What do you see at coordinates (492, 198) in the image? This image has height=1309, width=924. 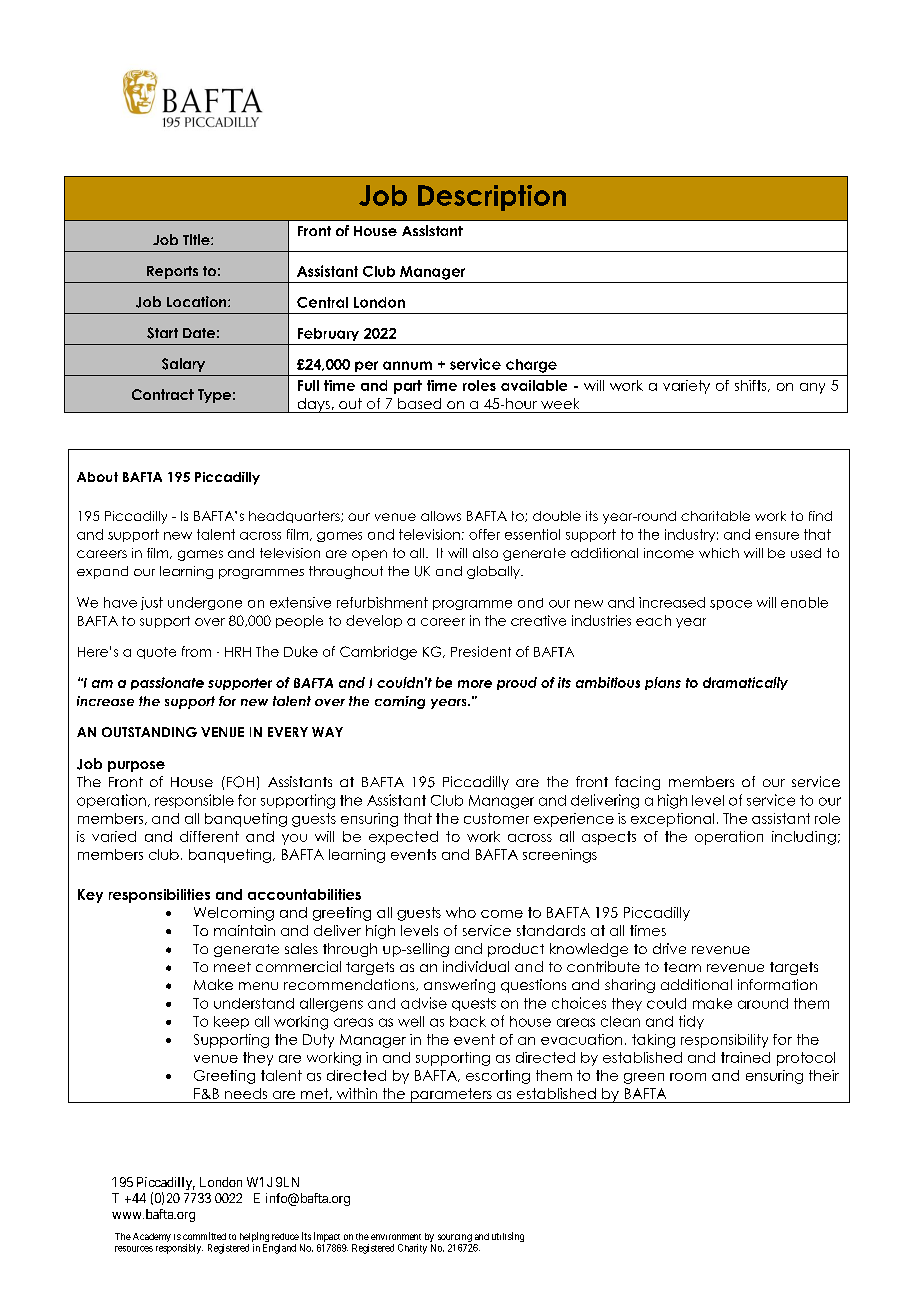 I see `Description` at bounding box center [492, 198].
